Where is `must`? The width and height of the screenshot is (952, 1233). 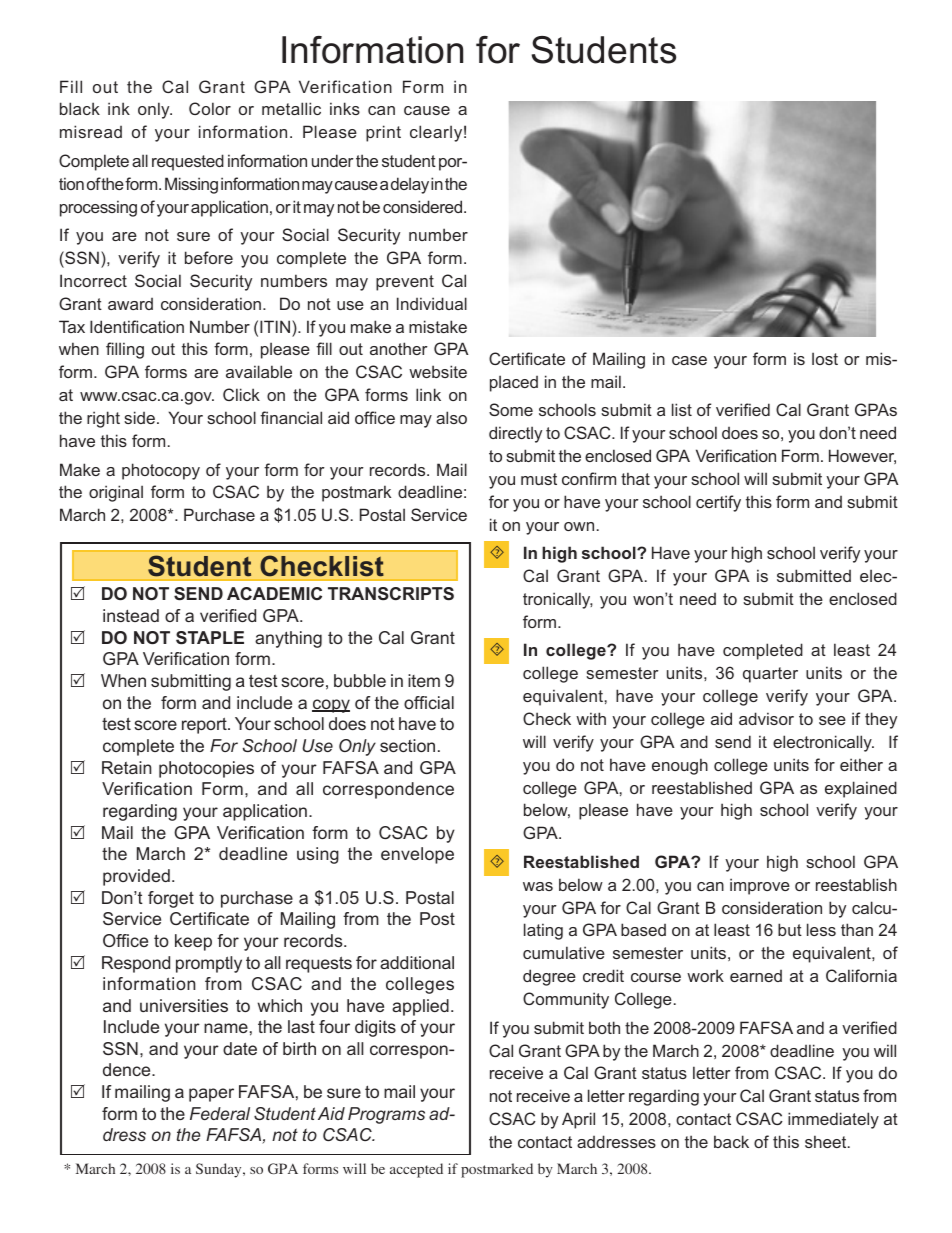 must is located at coordinates (539, 479).
